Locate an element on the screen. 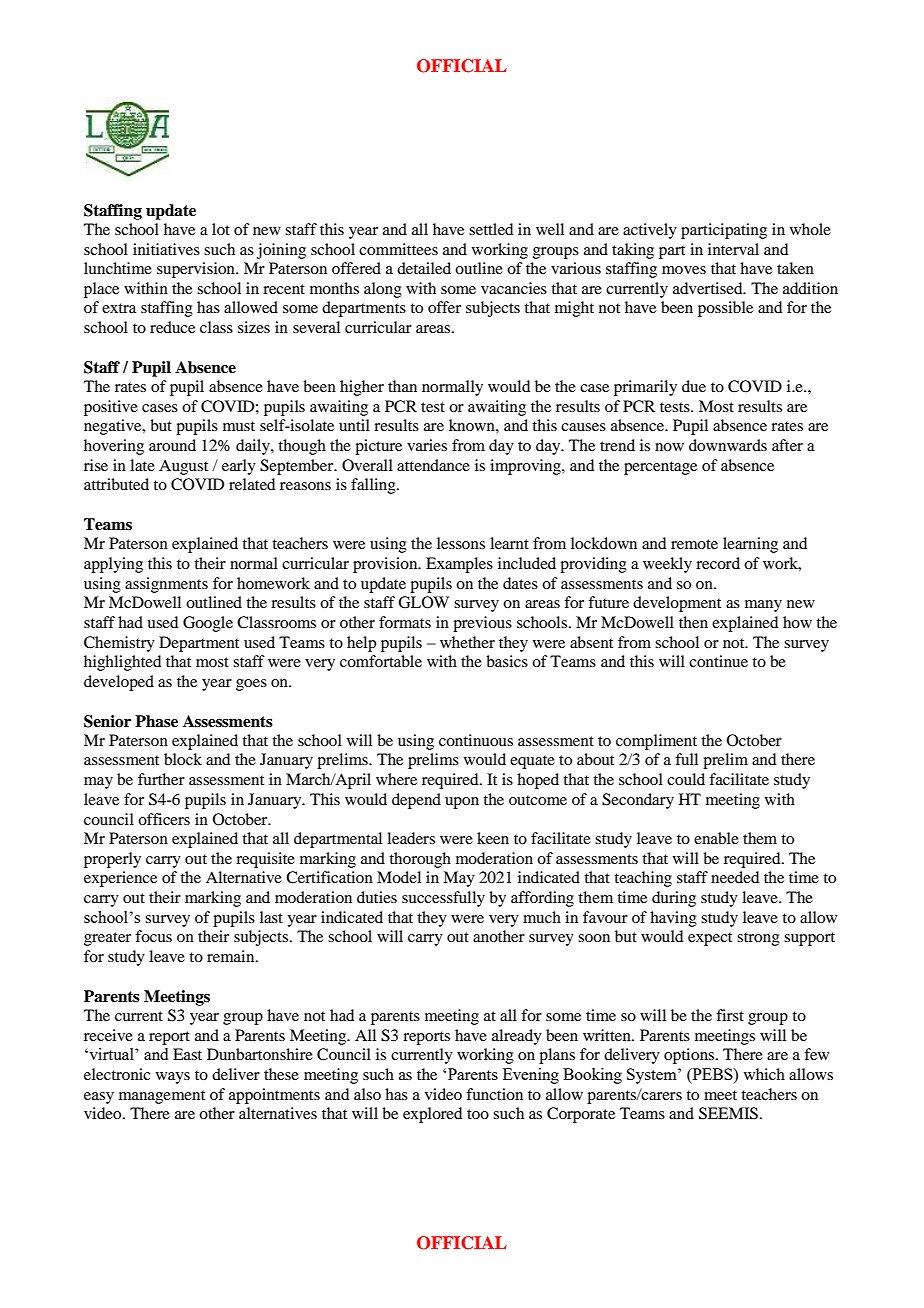  initiatives is located at coordinates (166, 249).
